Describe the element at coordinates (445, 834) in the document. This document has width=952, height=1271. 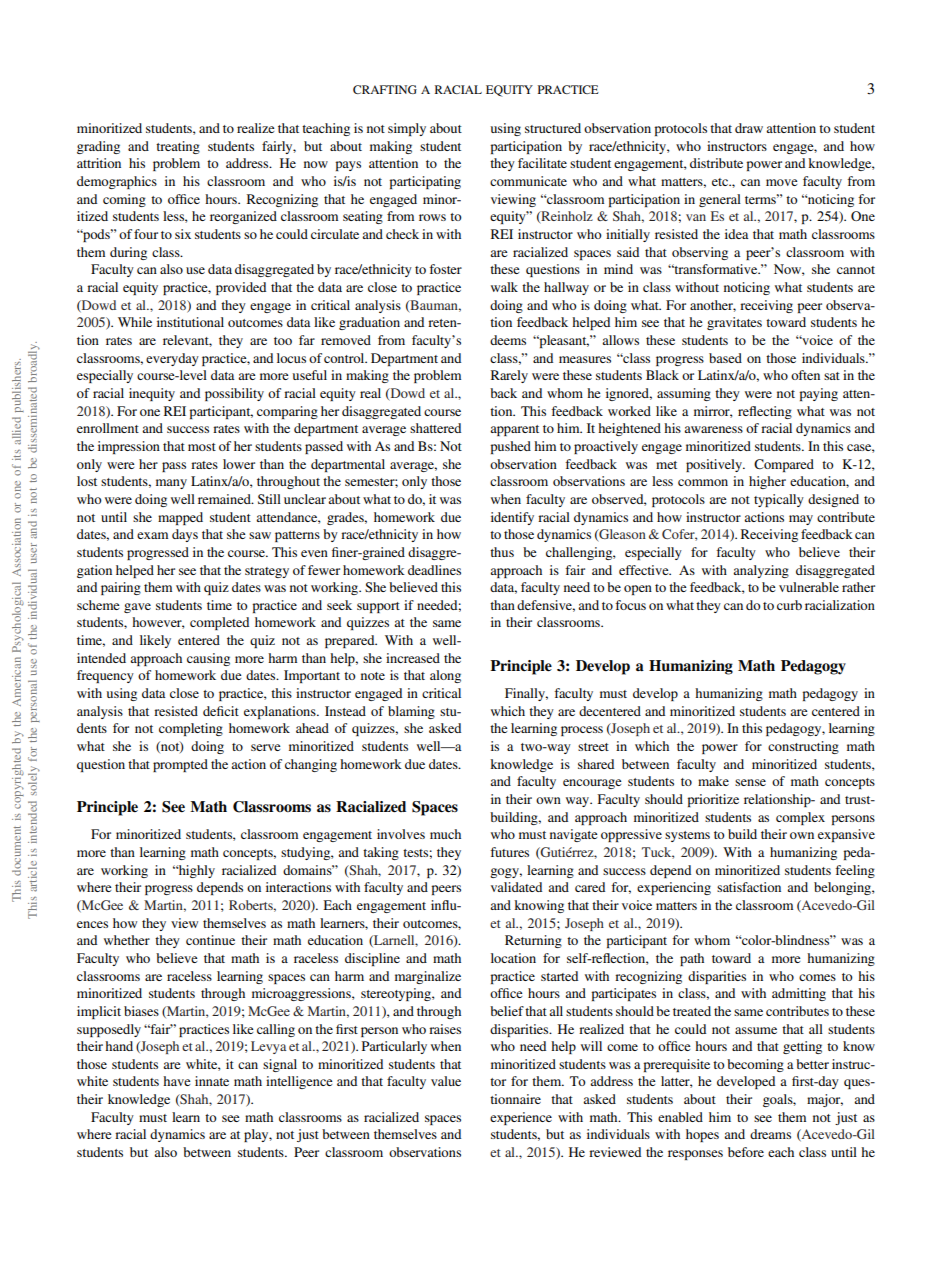
I see `much` at that location.
